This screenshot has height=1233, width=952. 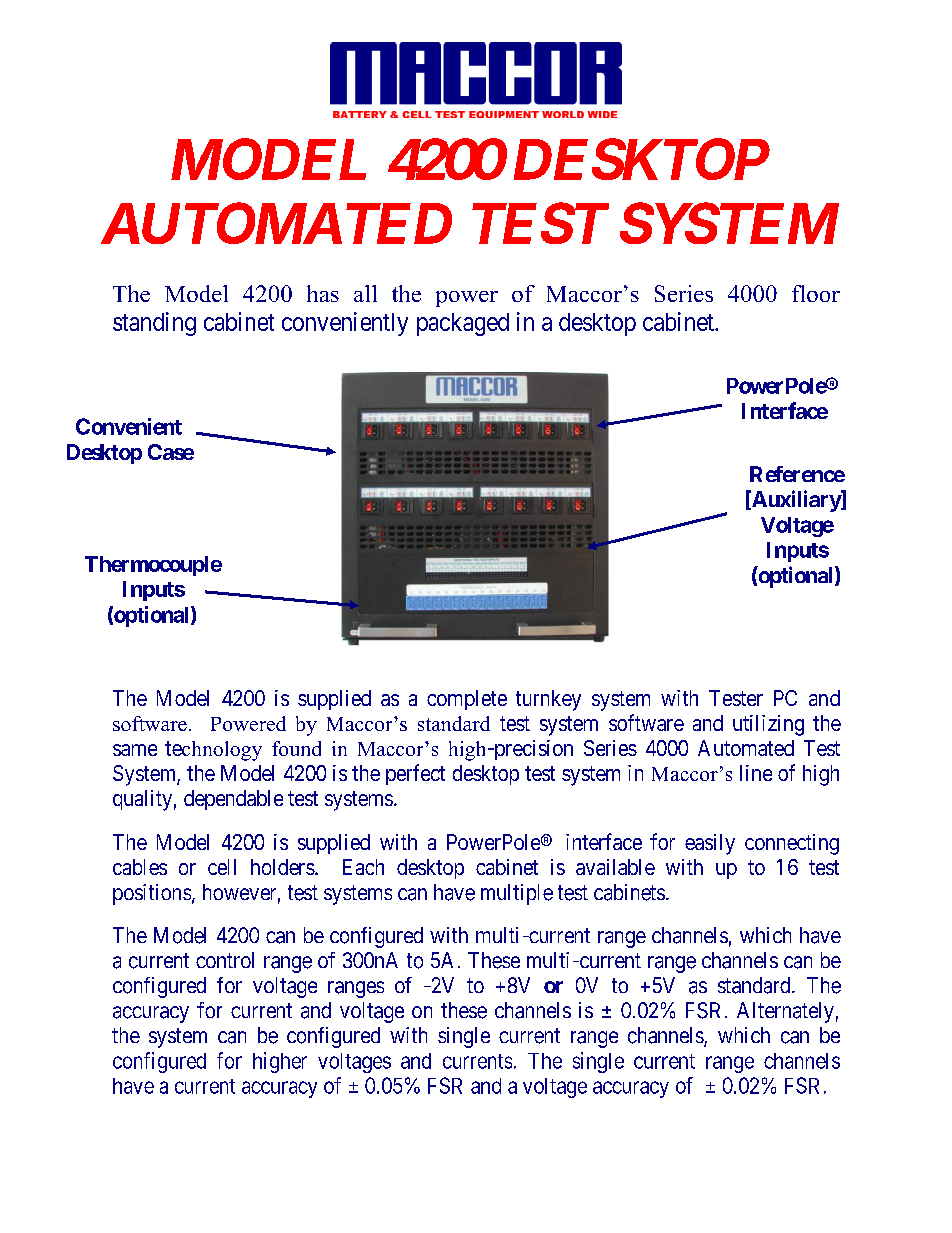 I want to click on technology, so click(x=213, y=751).
